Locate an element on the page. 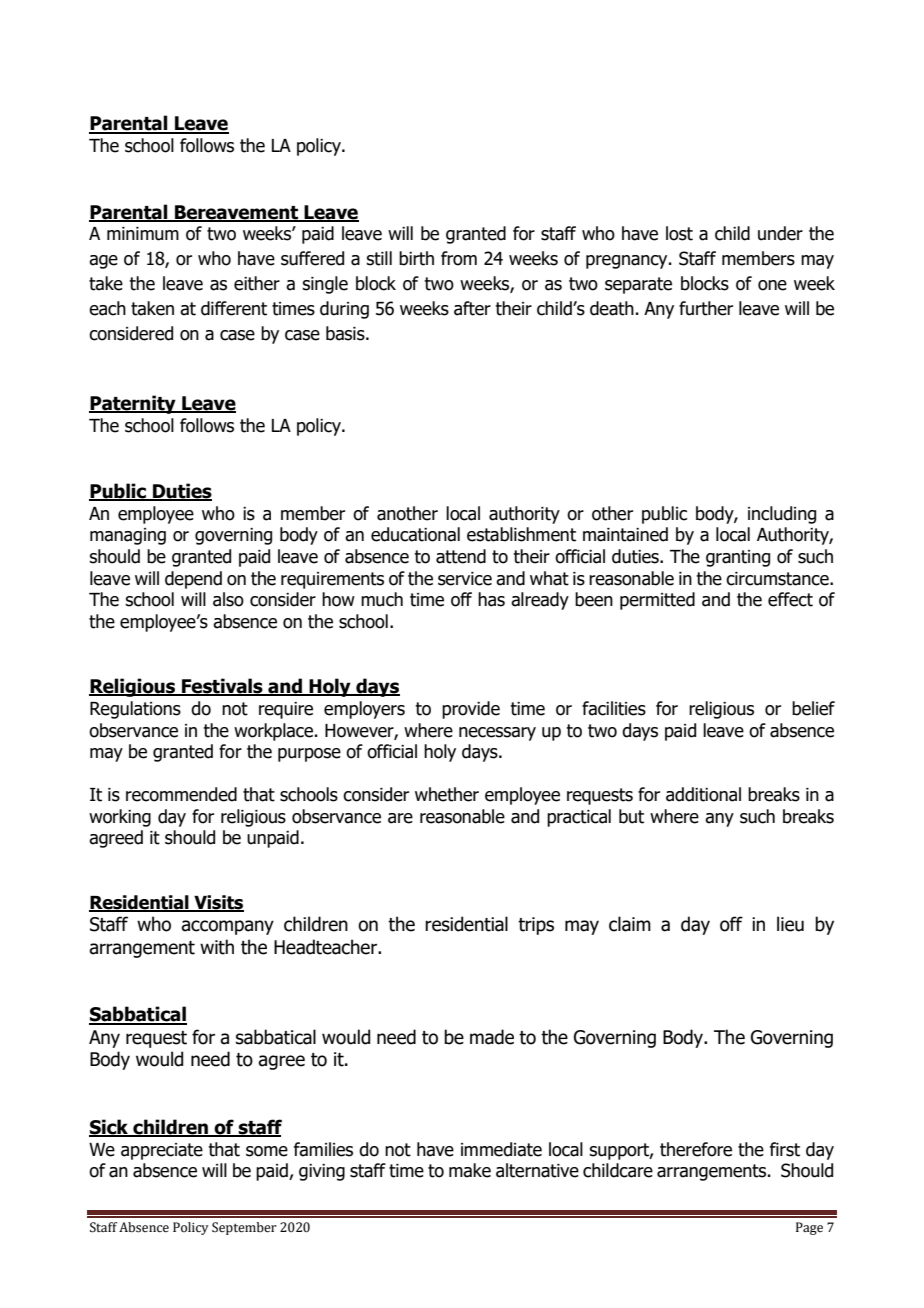 This page has height=1308, width=924. Festivals is located at coordinates (222, 687).
